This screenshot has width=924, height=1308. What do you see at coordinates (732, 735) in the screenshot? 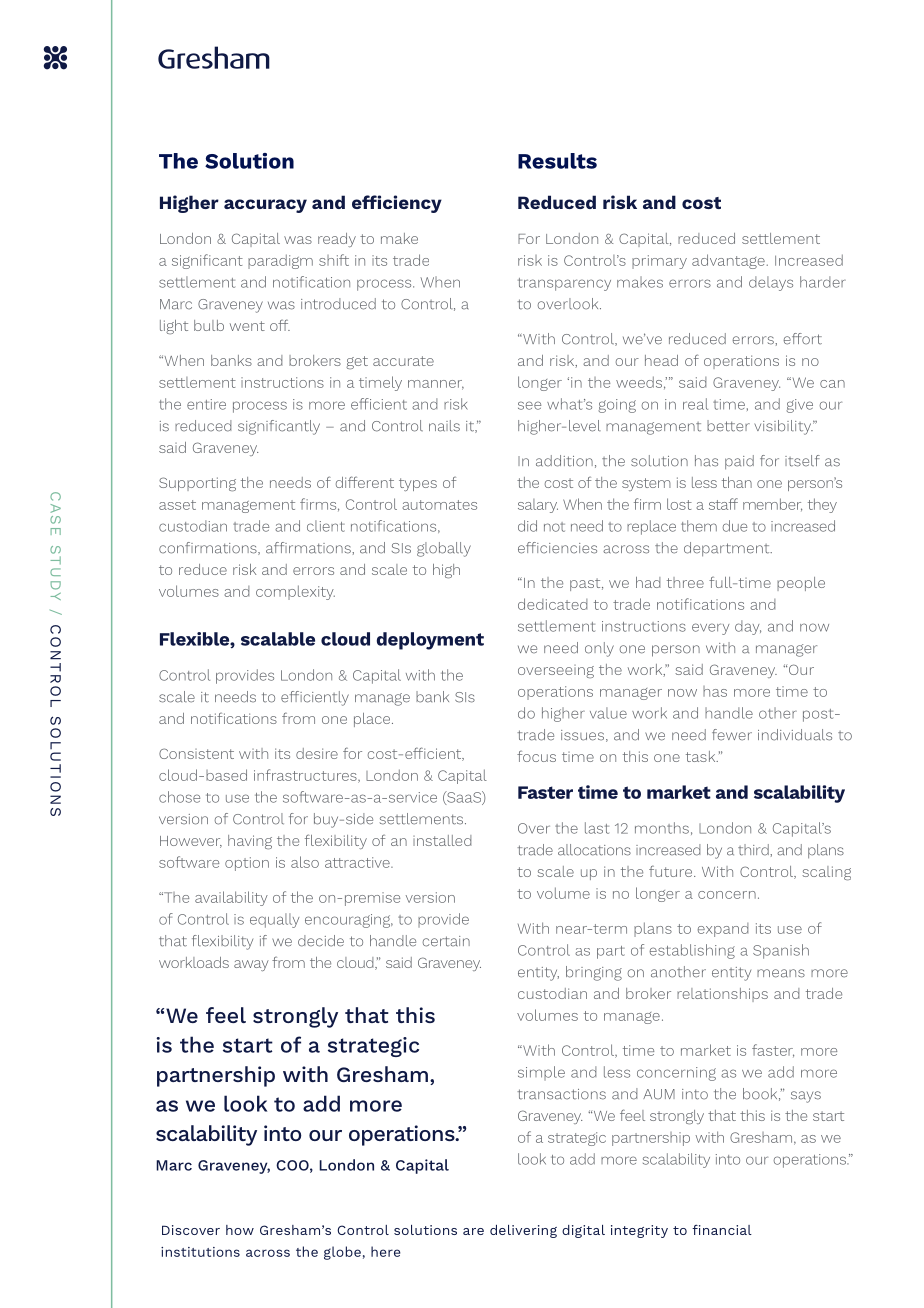
I see `fewer` at bounding box center [732, 735].
